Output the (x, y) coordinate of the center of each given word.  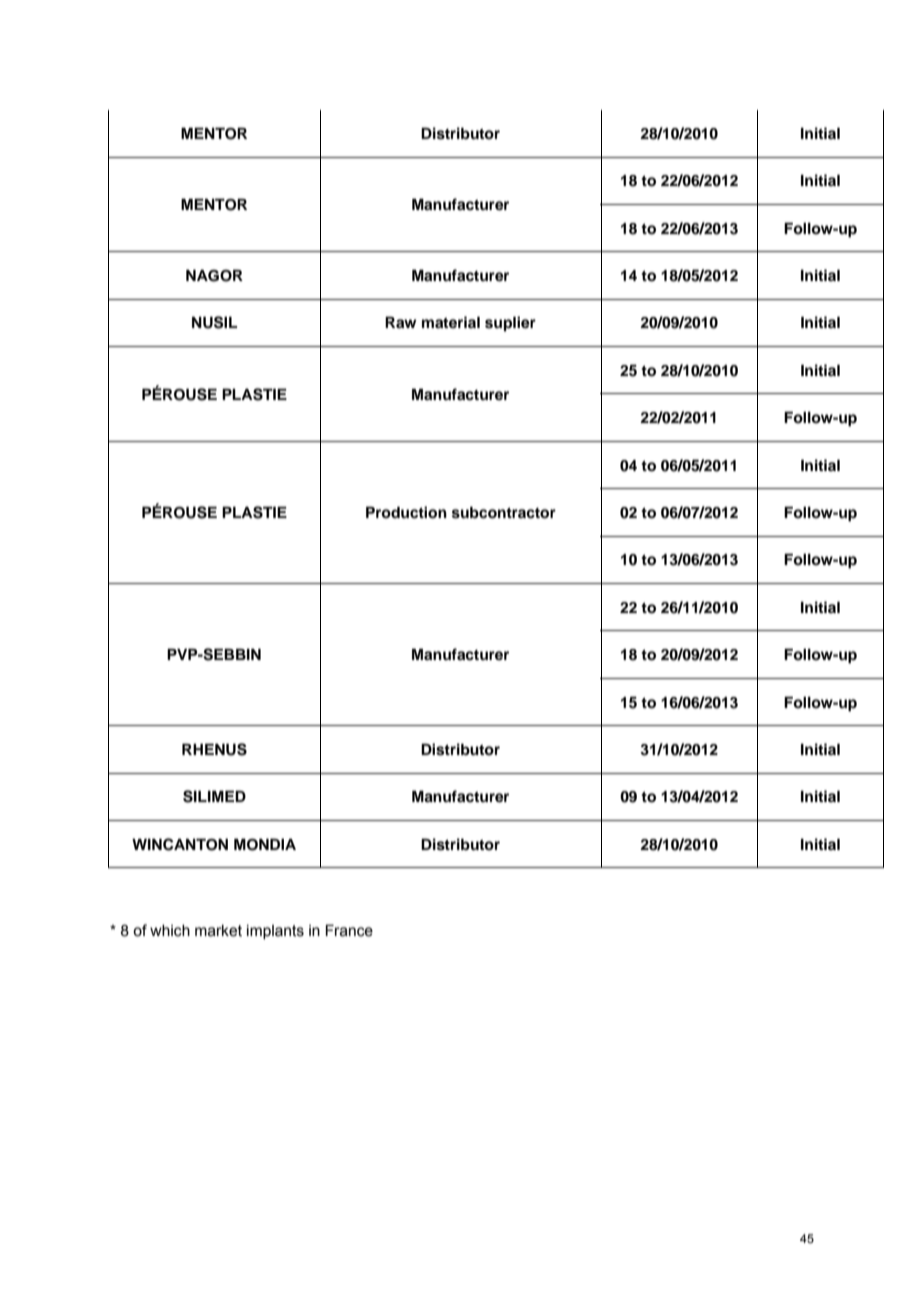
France (349, 930)
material (451, 322)
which (170, 931)
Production (406, 512)
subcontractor (504, 512)
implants (275, 932)
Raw (401, 322)
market (218, 931)
